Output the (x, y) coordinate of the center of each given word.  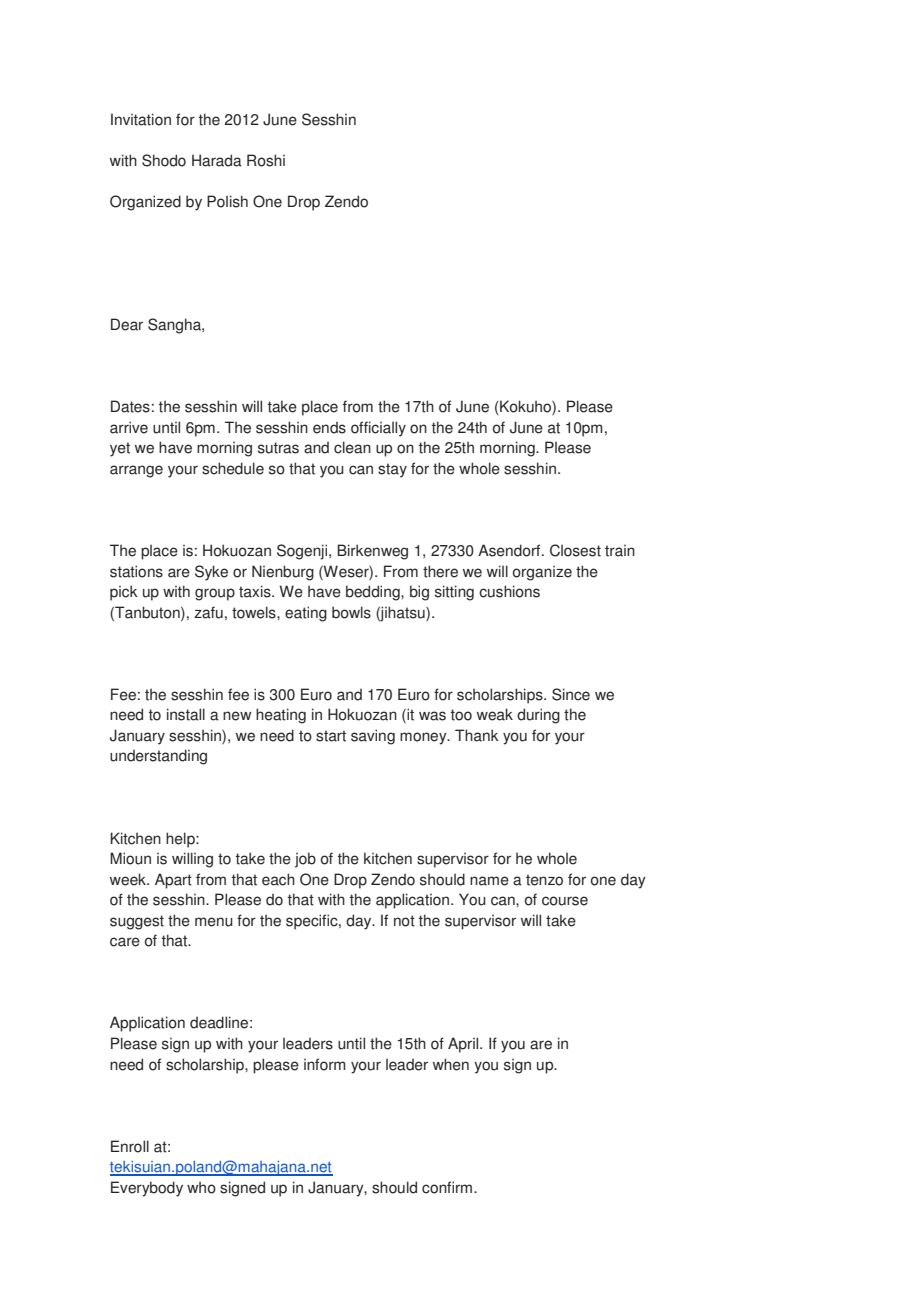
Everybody (147, 1189)
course (565, 901)
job (305, 860)
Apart (173, 881)
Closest (575, 550)
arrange (136, 471)
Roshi (266, 160)
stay (392, 470)
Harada (217, 160)
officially (378, 429)
